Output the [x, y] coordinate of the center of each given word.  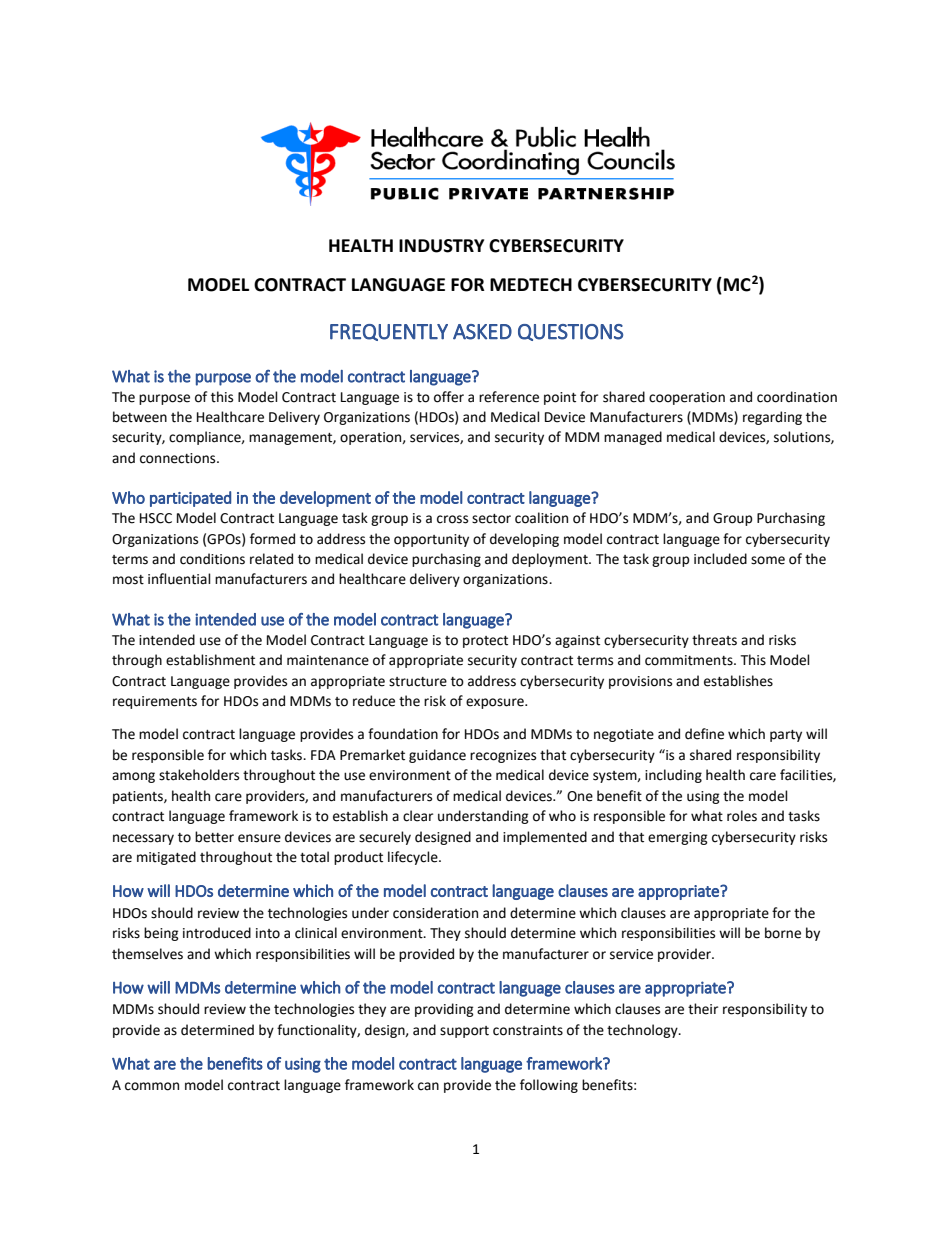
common [152, 1086]
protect [485, 642]
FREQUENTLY [389, 332]
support [464, 1032]
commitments [690, 660]
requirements [155, 702]
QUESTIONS [570, 332]
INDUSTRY [441, 246]
